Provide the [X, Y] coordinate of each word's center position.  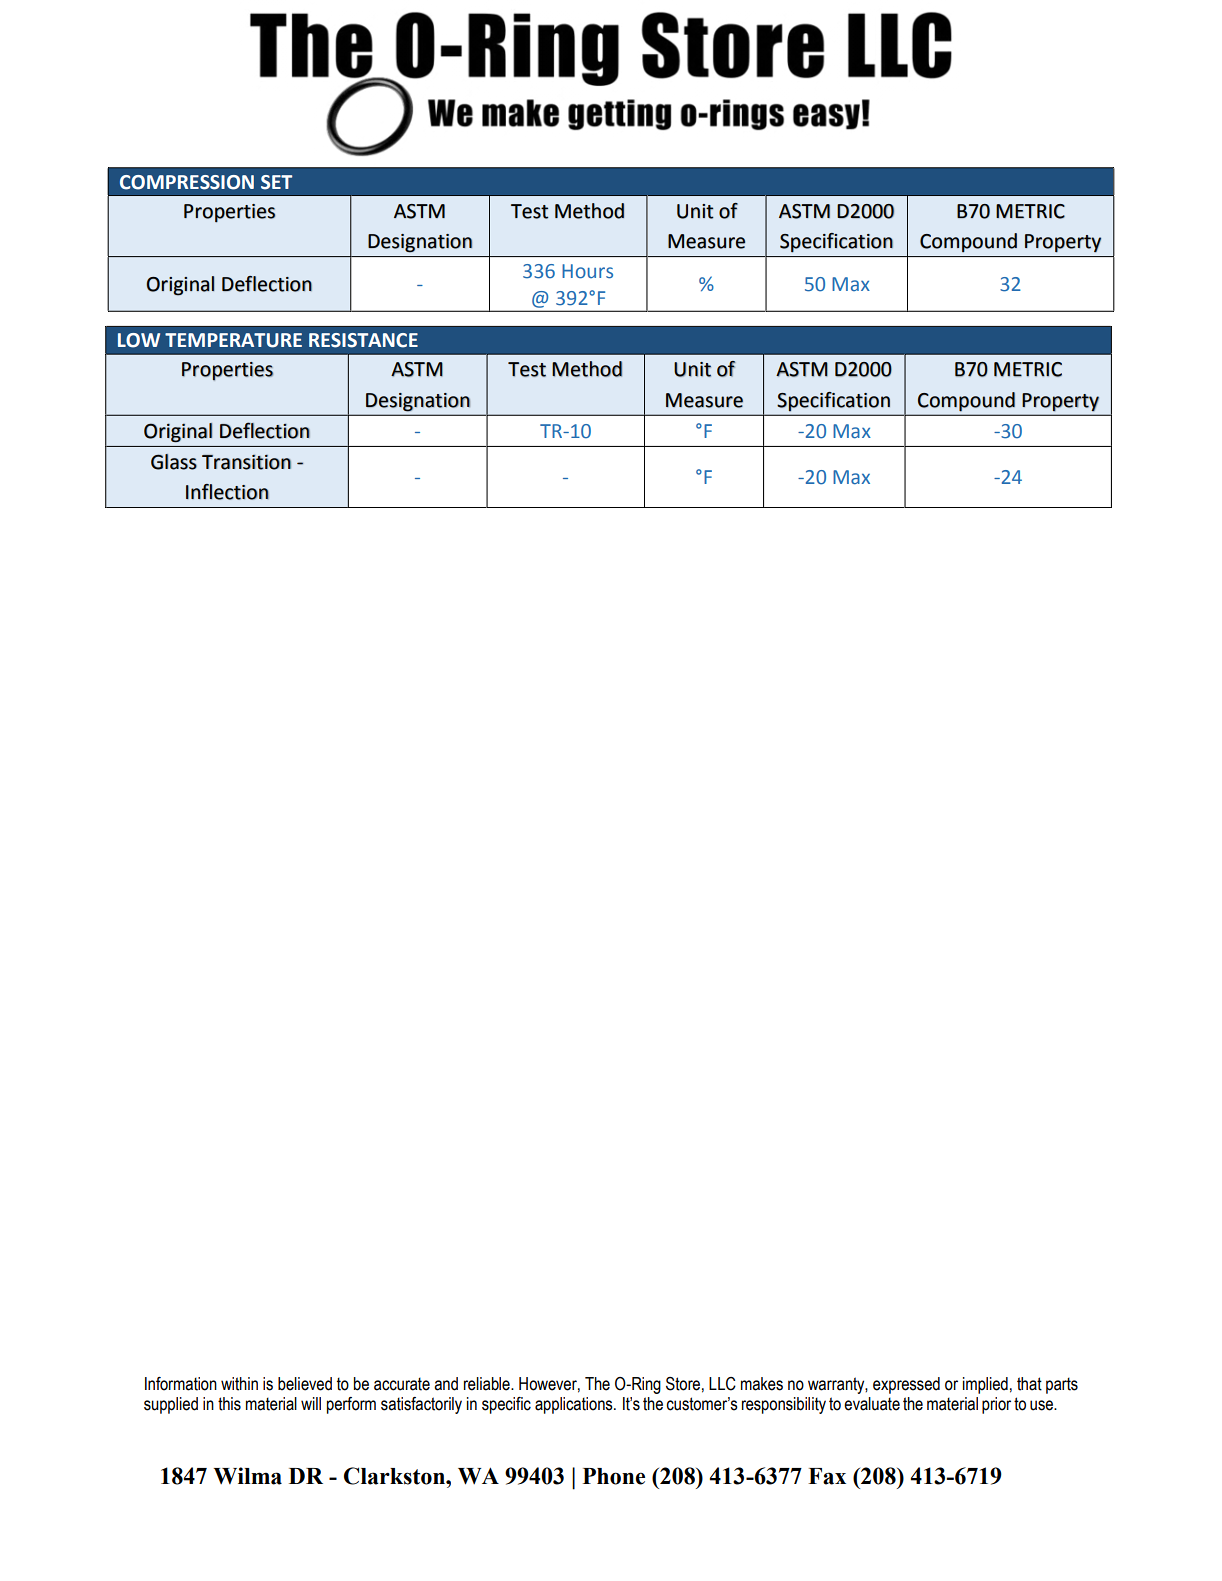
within [239, 1384]
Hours [587, 271]
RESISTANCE [363, 340]
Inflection [227, 492]
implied [985, 1385]
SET [276, 182]
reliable [488, 1384]
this [229, 1404]
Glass [174, 462]
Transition [246, 462]
